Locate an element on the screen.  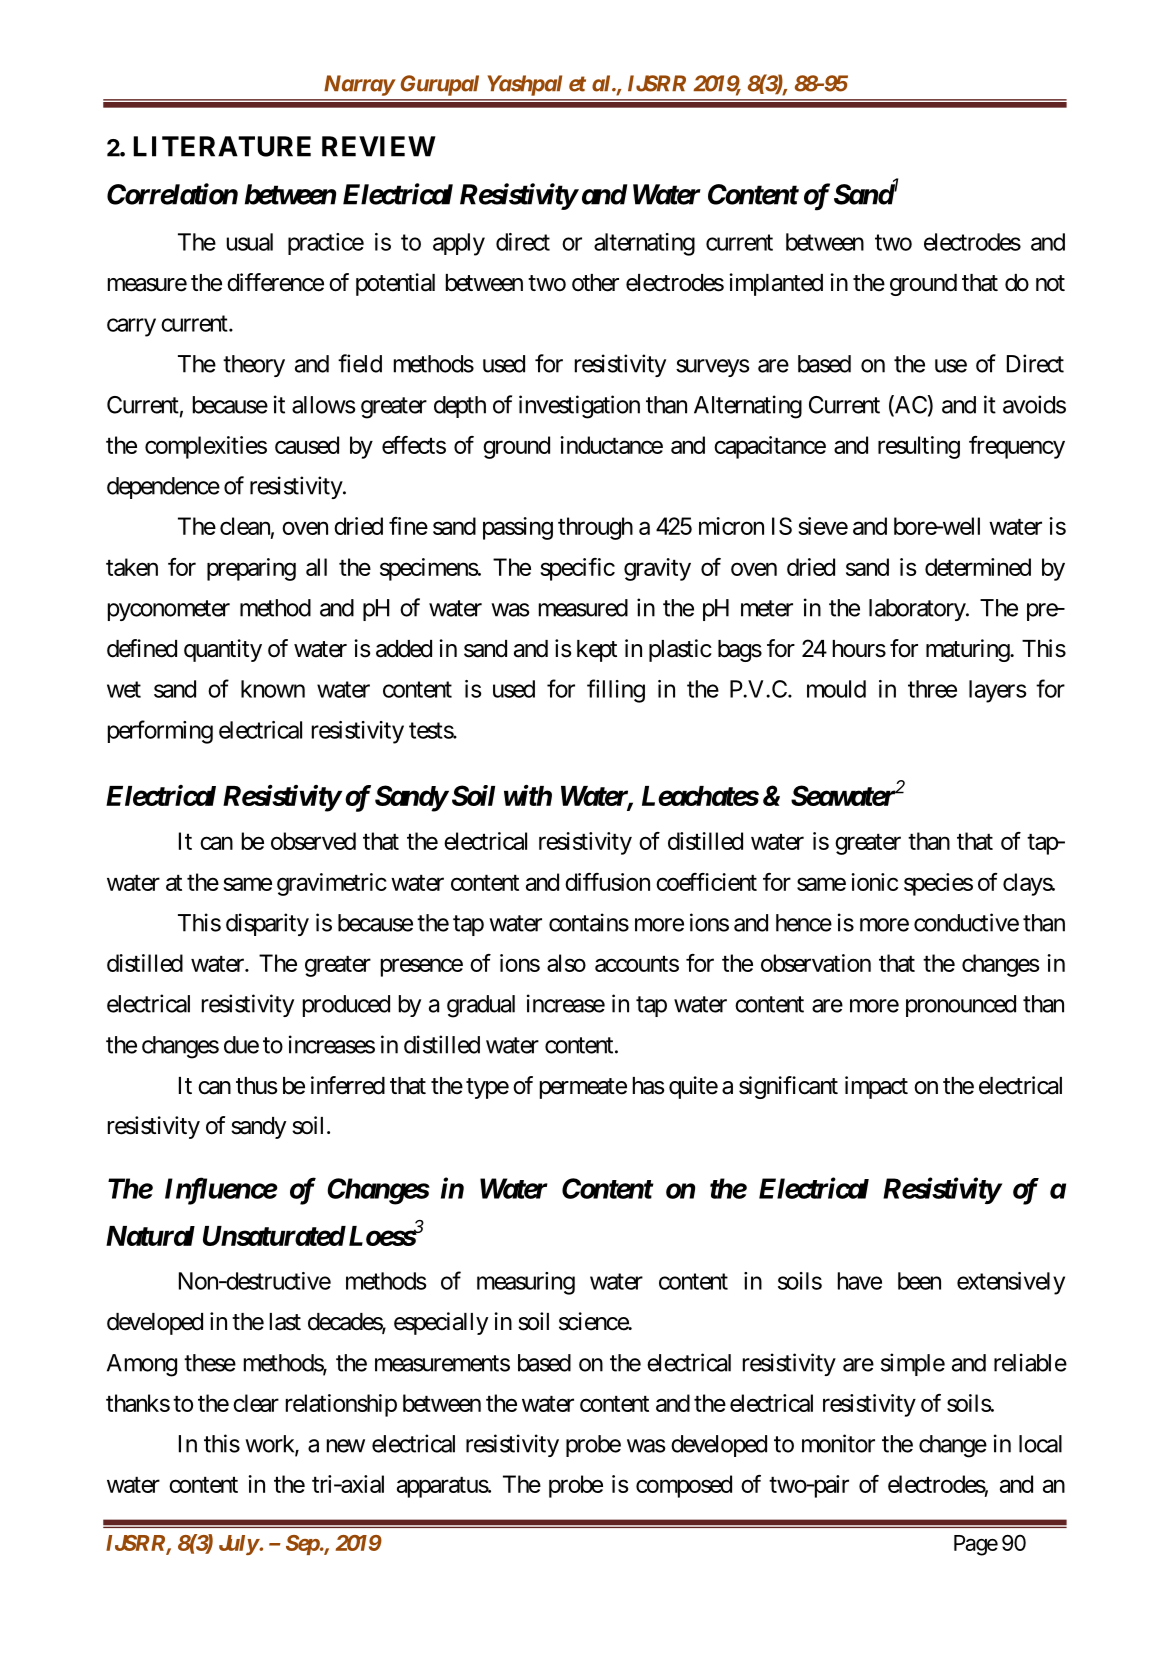
other is located at coordinates (595, 283).
